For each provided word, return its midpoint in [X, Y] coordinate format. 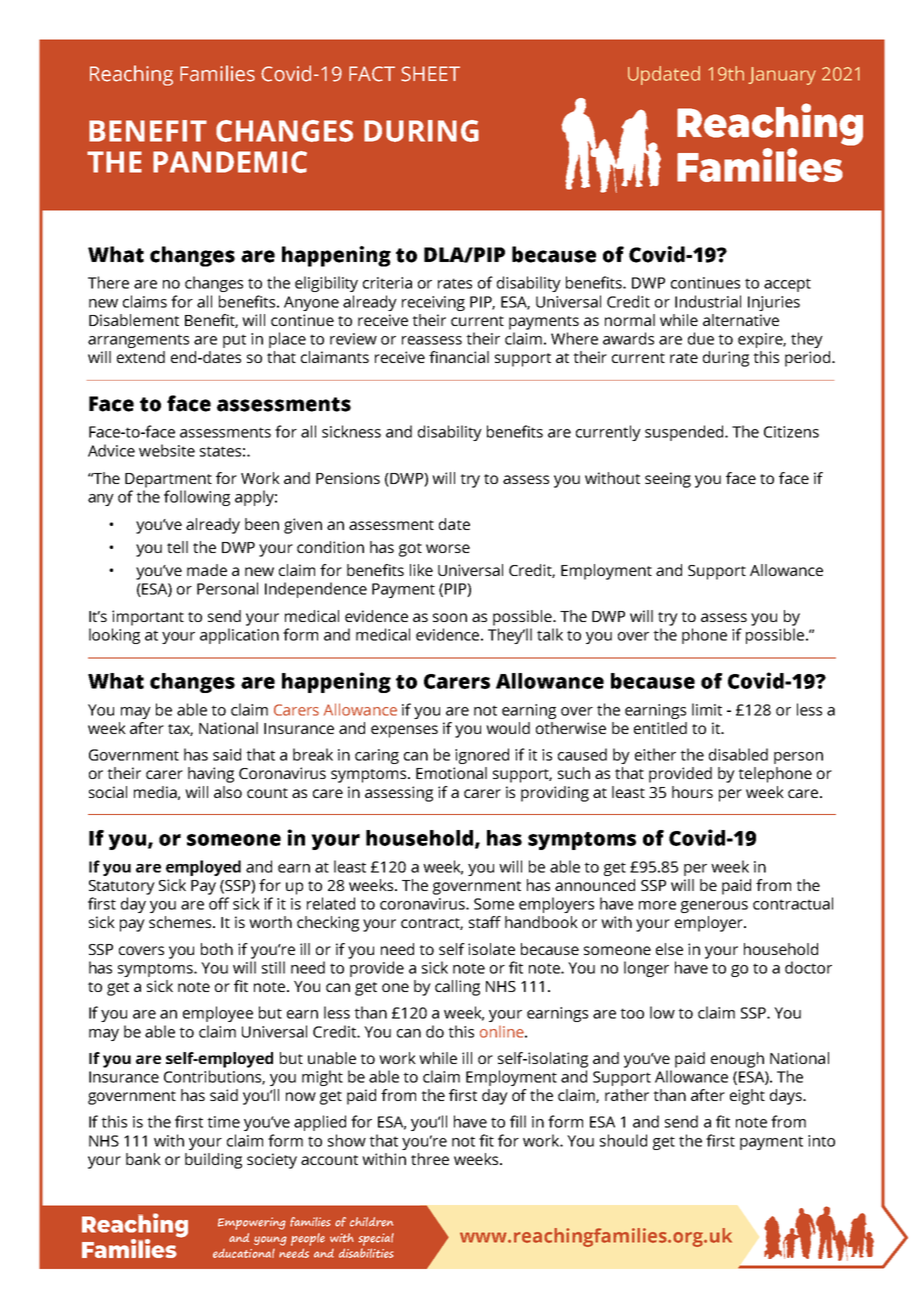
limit [707, 709]
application [239, 636]
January [782, 76]
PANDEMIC [230, 162]
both [217, 949]
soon [450, 617]
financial [459, 357]
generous [714, 907]
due [701, 338]
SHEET [430, 74]
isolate [491, 949]
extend [141, 357]
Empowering [252, 1223]
